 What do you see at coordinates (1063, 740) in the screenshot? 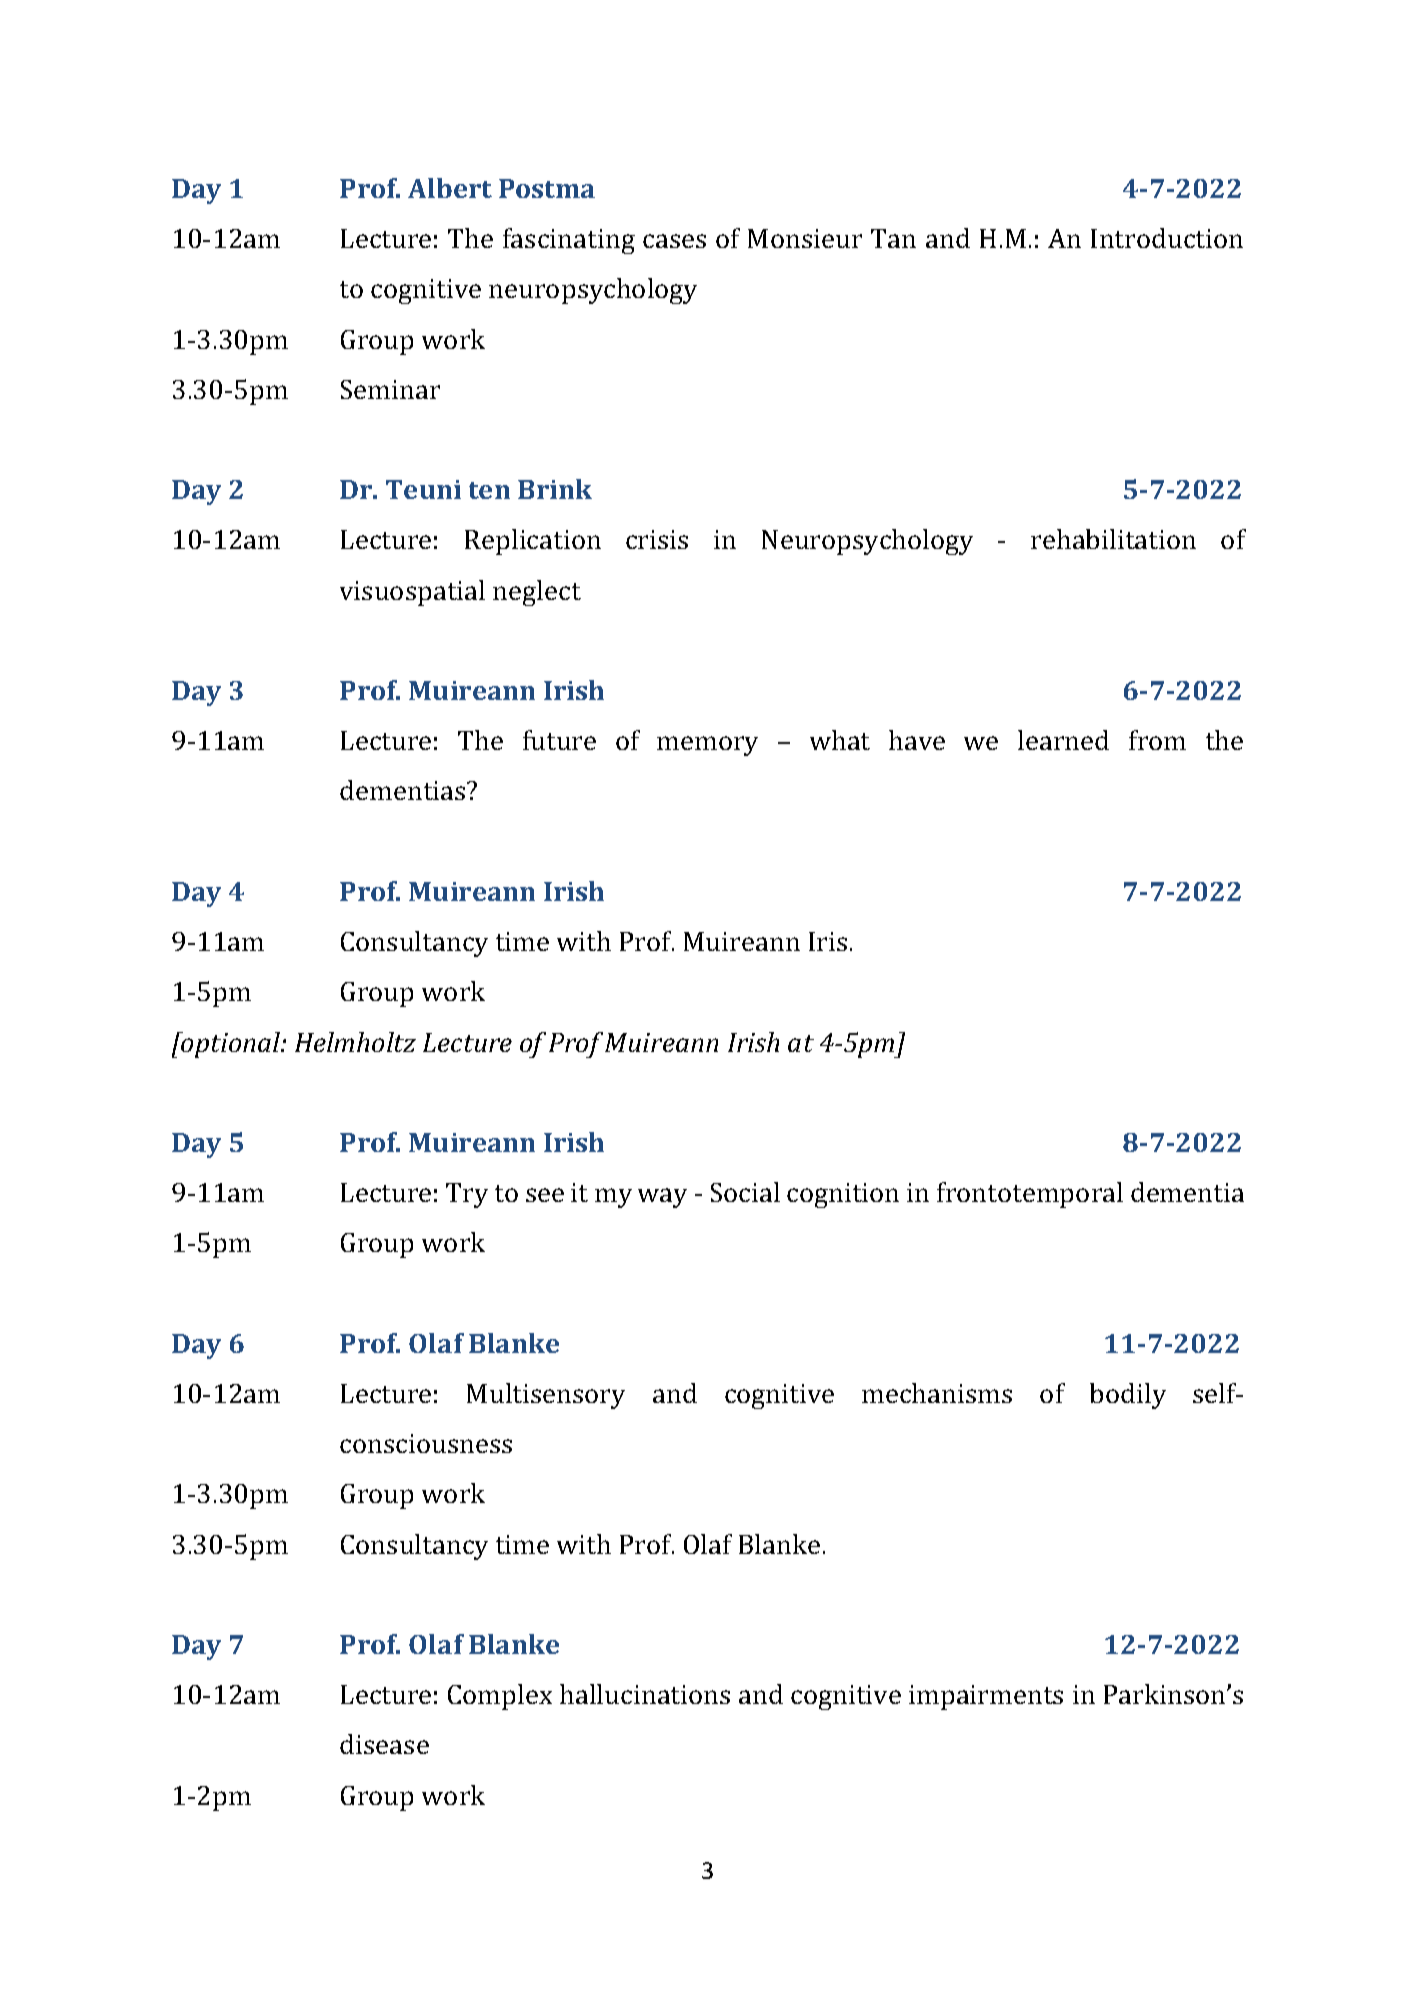
I see `learned` at bounding box center [1063, 740].
